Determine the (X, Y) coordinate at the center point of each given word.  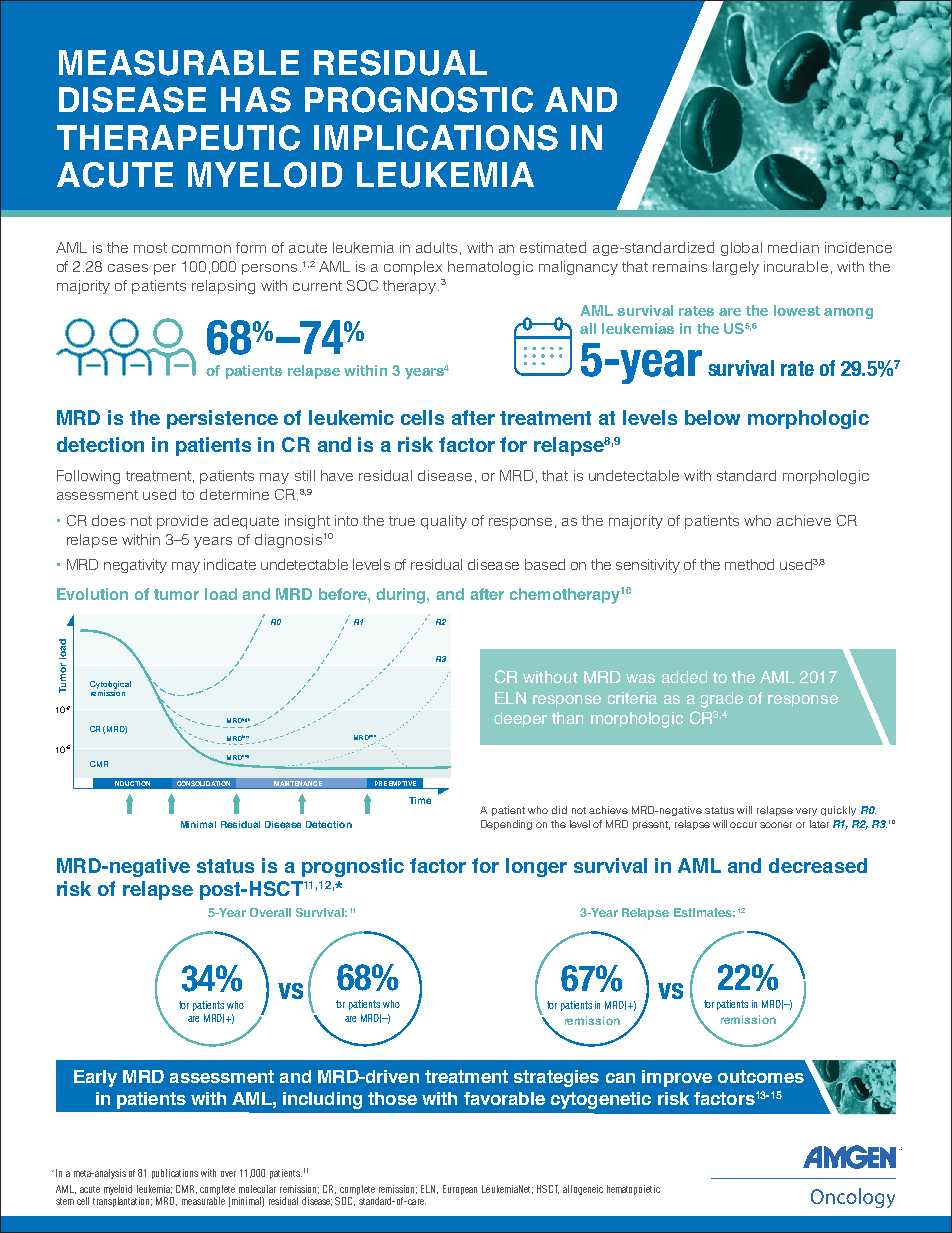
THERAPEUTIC (178, 138)
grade (722, 700)
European (460, 1190)
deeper (520, 719)
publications (175, 1174)
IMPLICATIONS (436, 138)
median (793, 247)
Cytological (110, 686)
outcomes (761, 1076)
